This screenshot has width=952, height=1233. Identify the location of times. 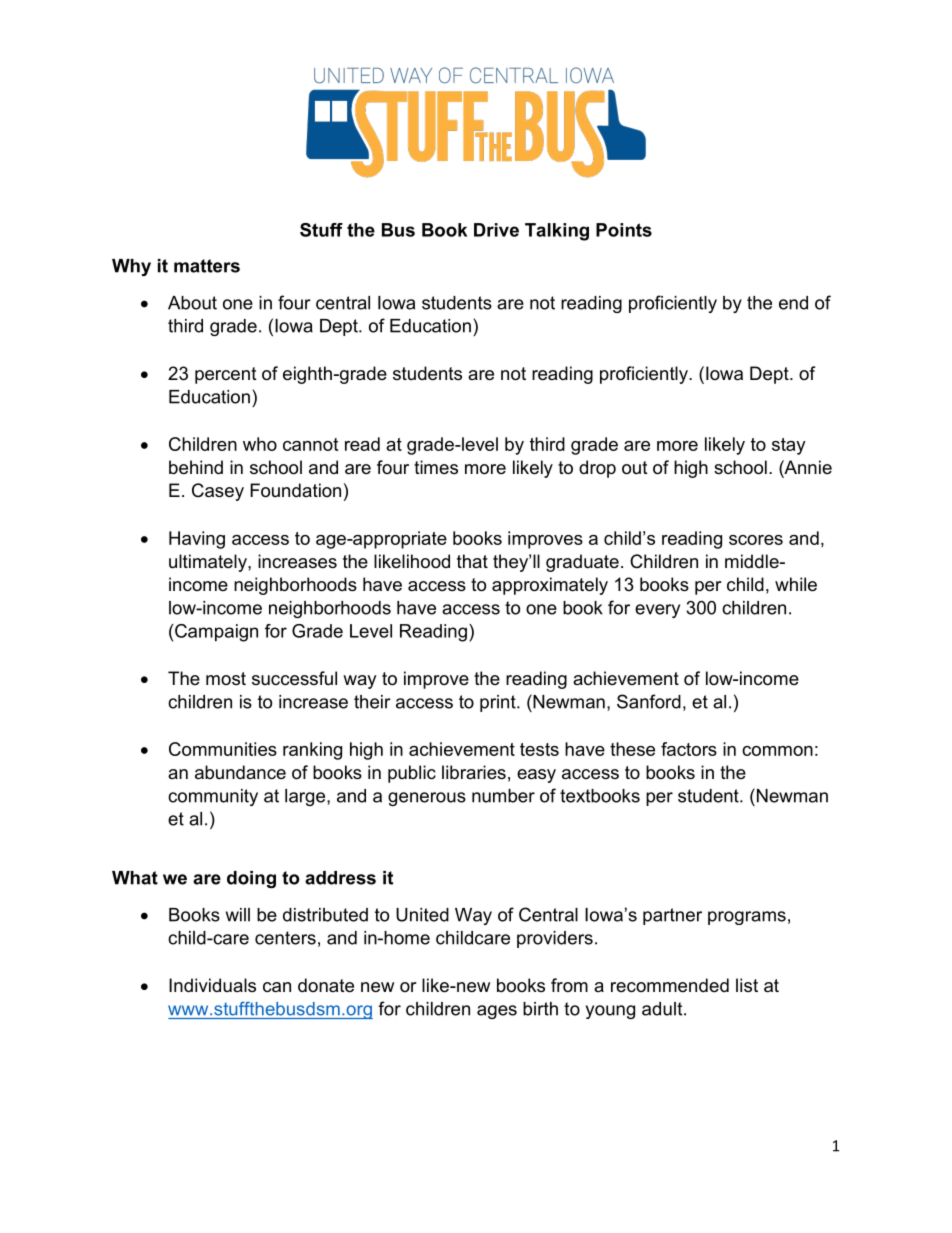
(436, 467).
